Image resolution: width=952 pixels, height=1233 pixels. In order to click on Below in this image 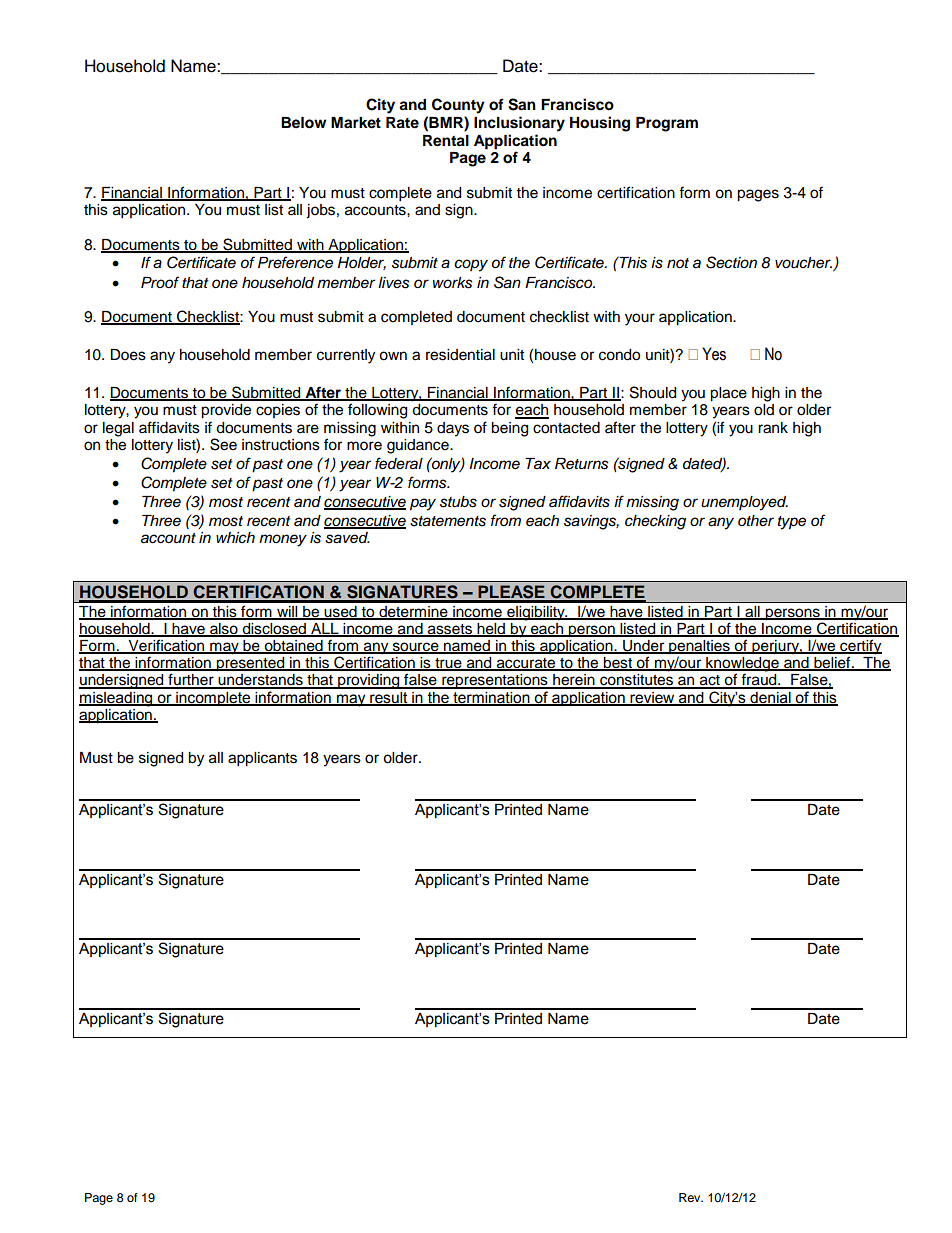, I will do `click(303, 123)`.
